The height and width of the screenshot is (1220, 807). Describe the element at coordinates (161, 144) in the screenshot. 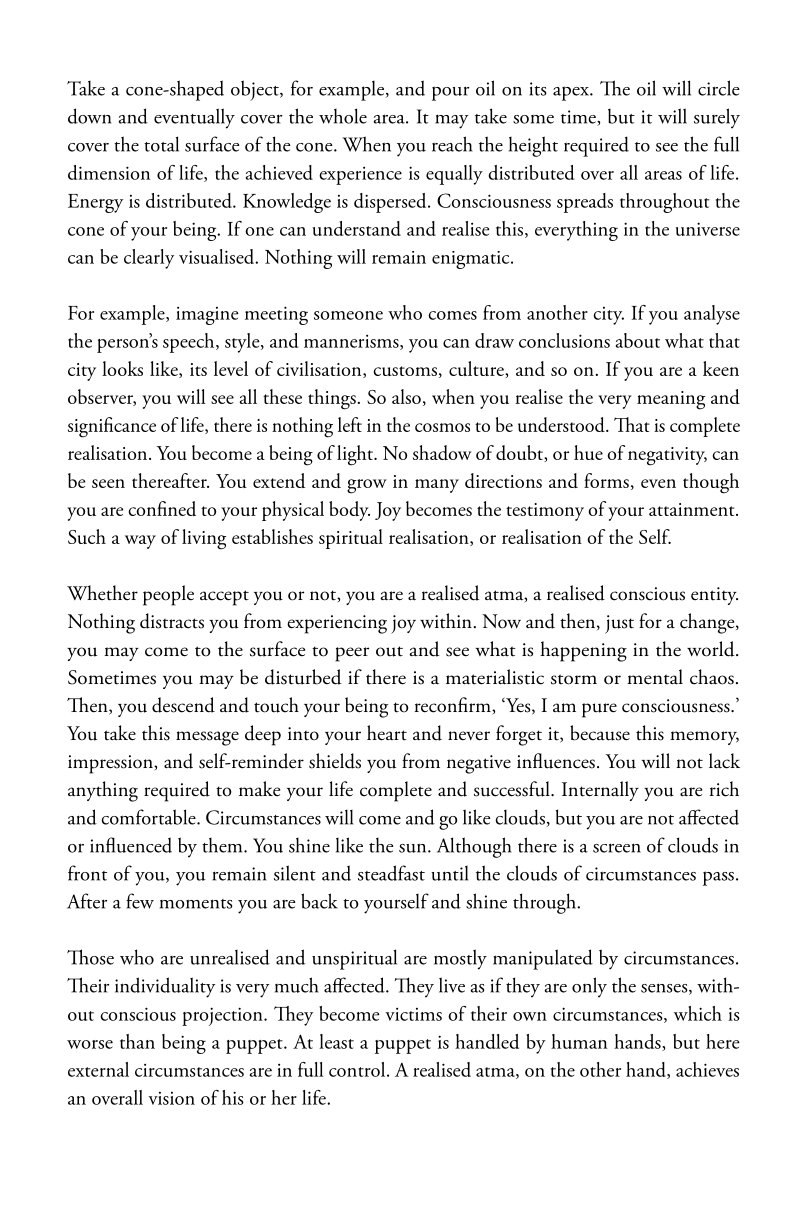

I see `total` at that location.
